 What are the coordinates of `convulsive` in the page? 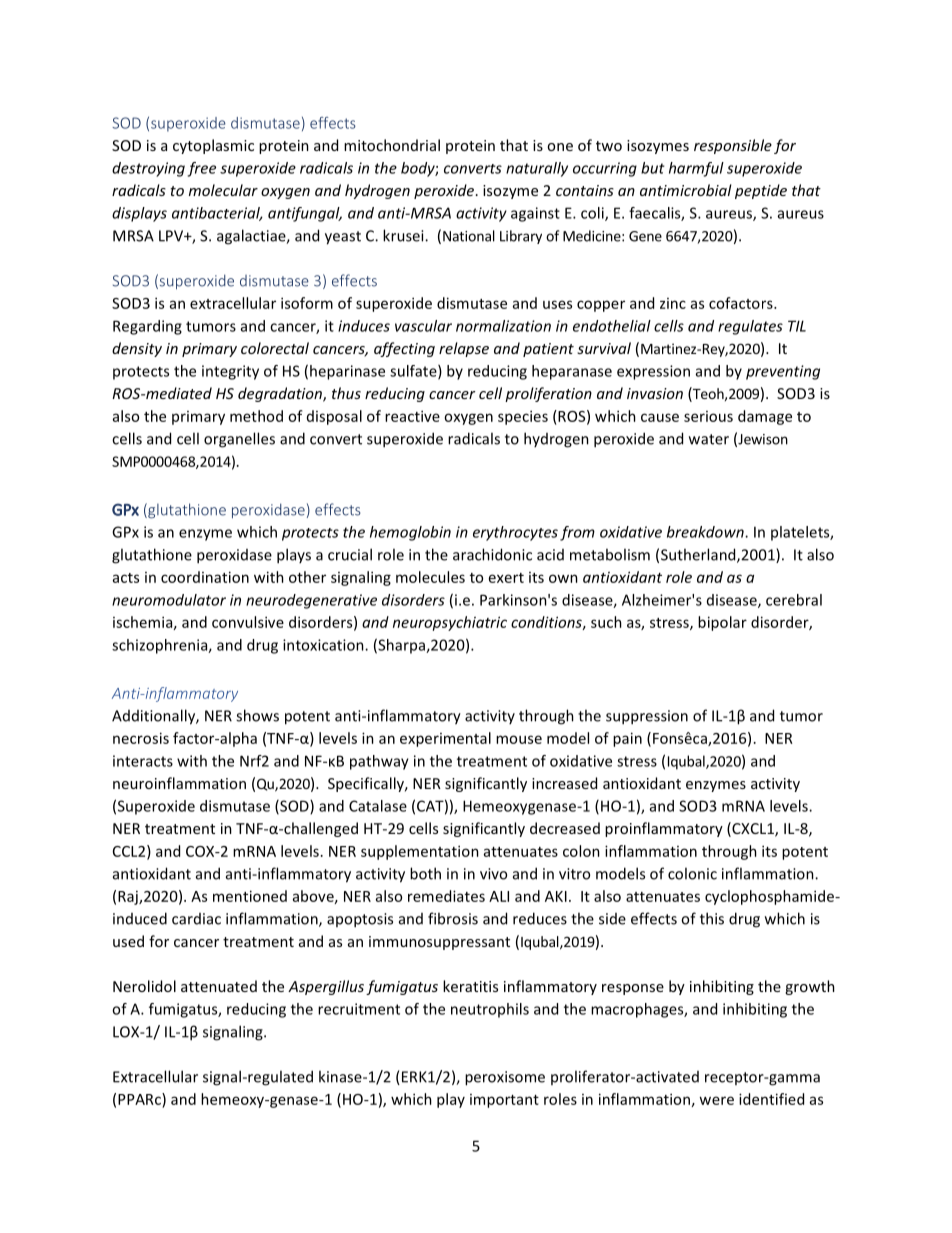 It's located at (248, 622).
